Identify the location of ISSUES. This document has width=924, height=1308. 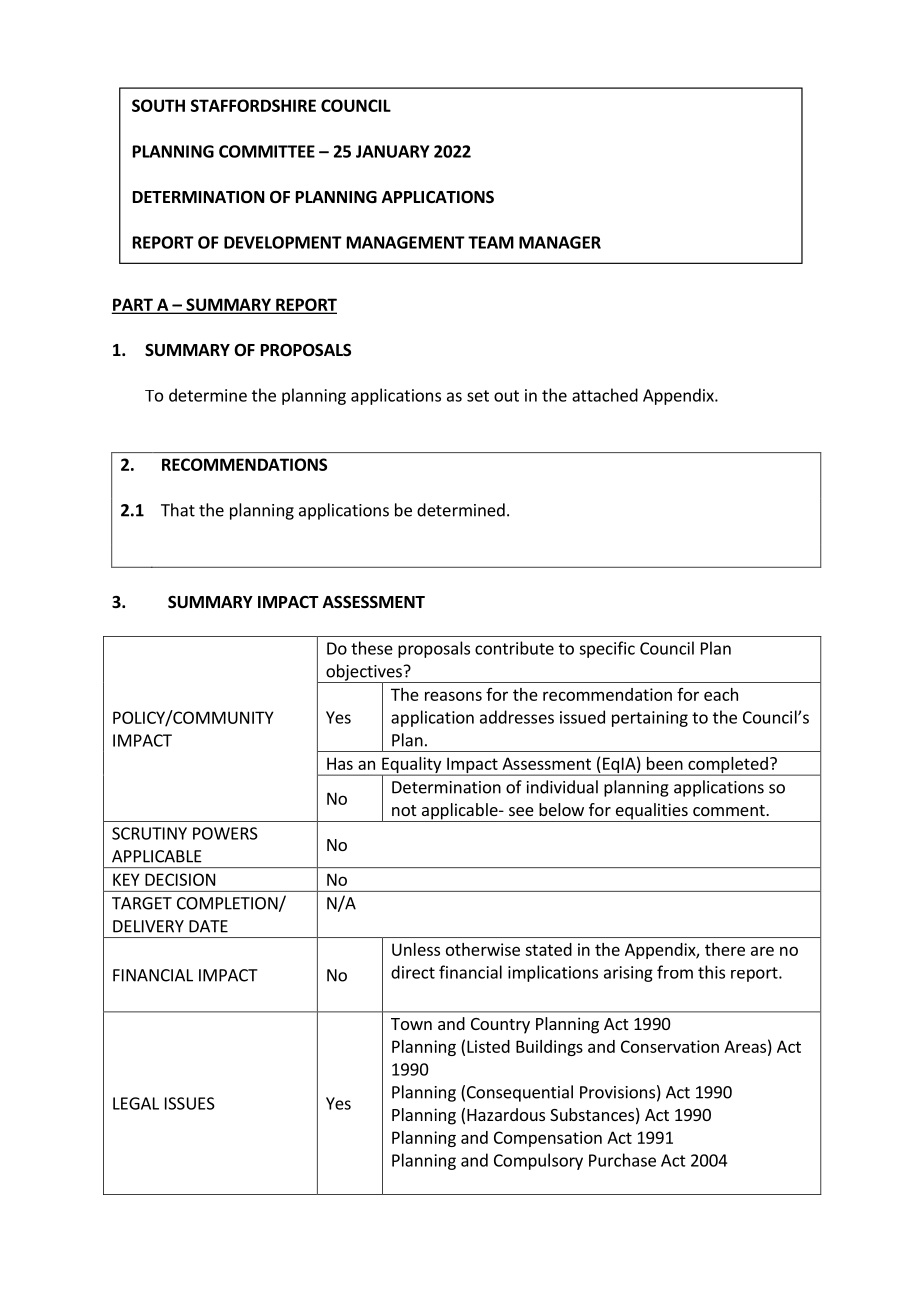
(190, 1103).
